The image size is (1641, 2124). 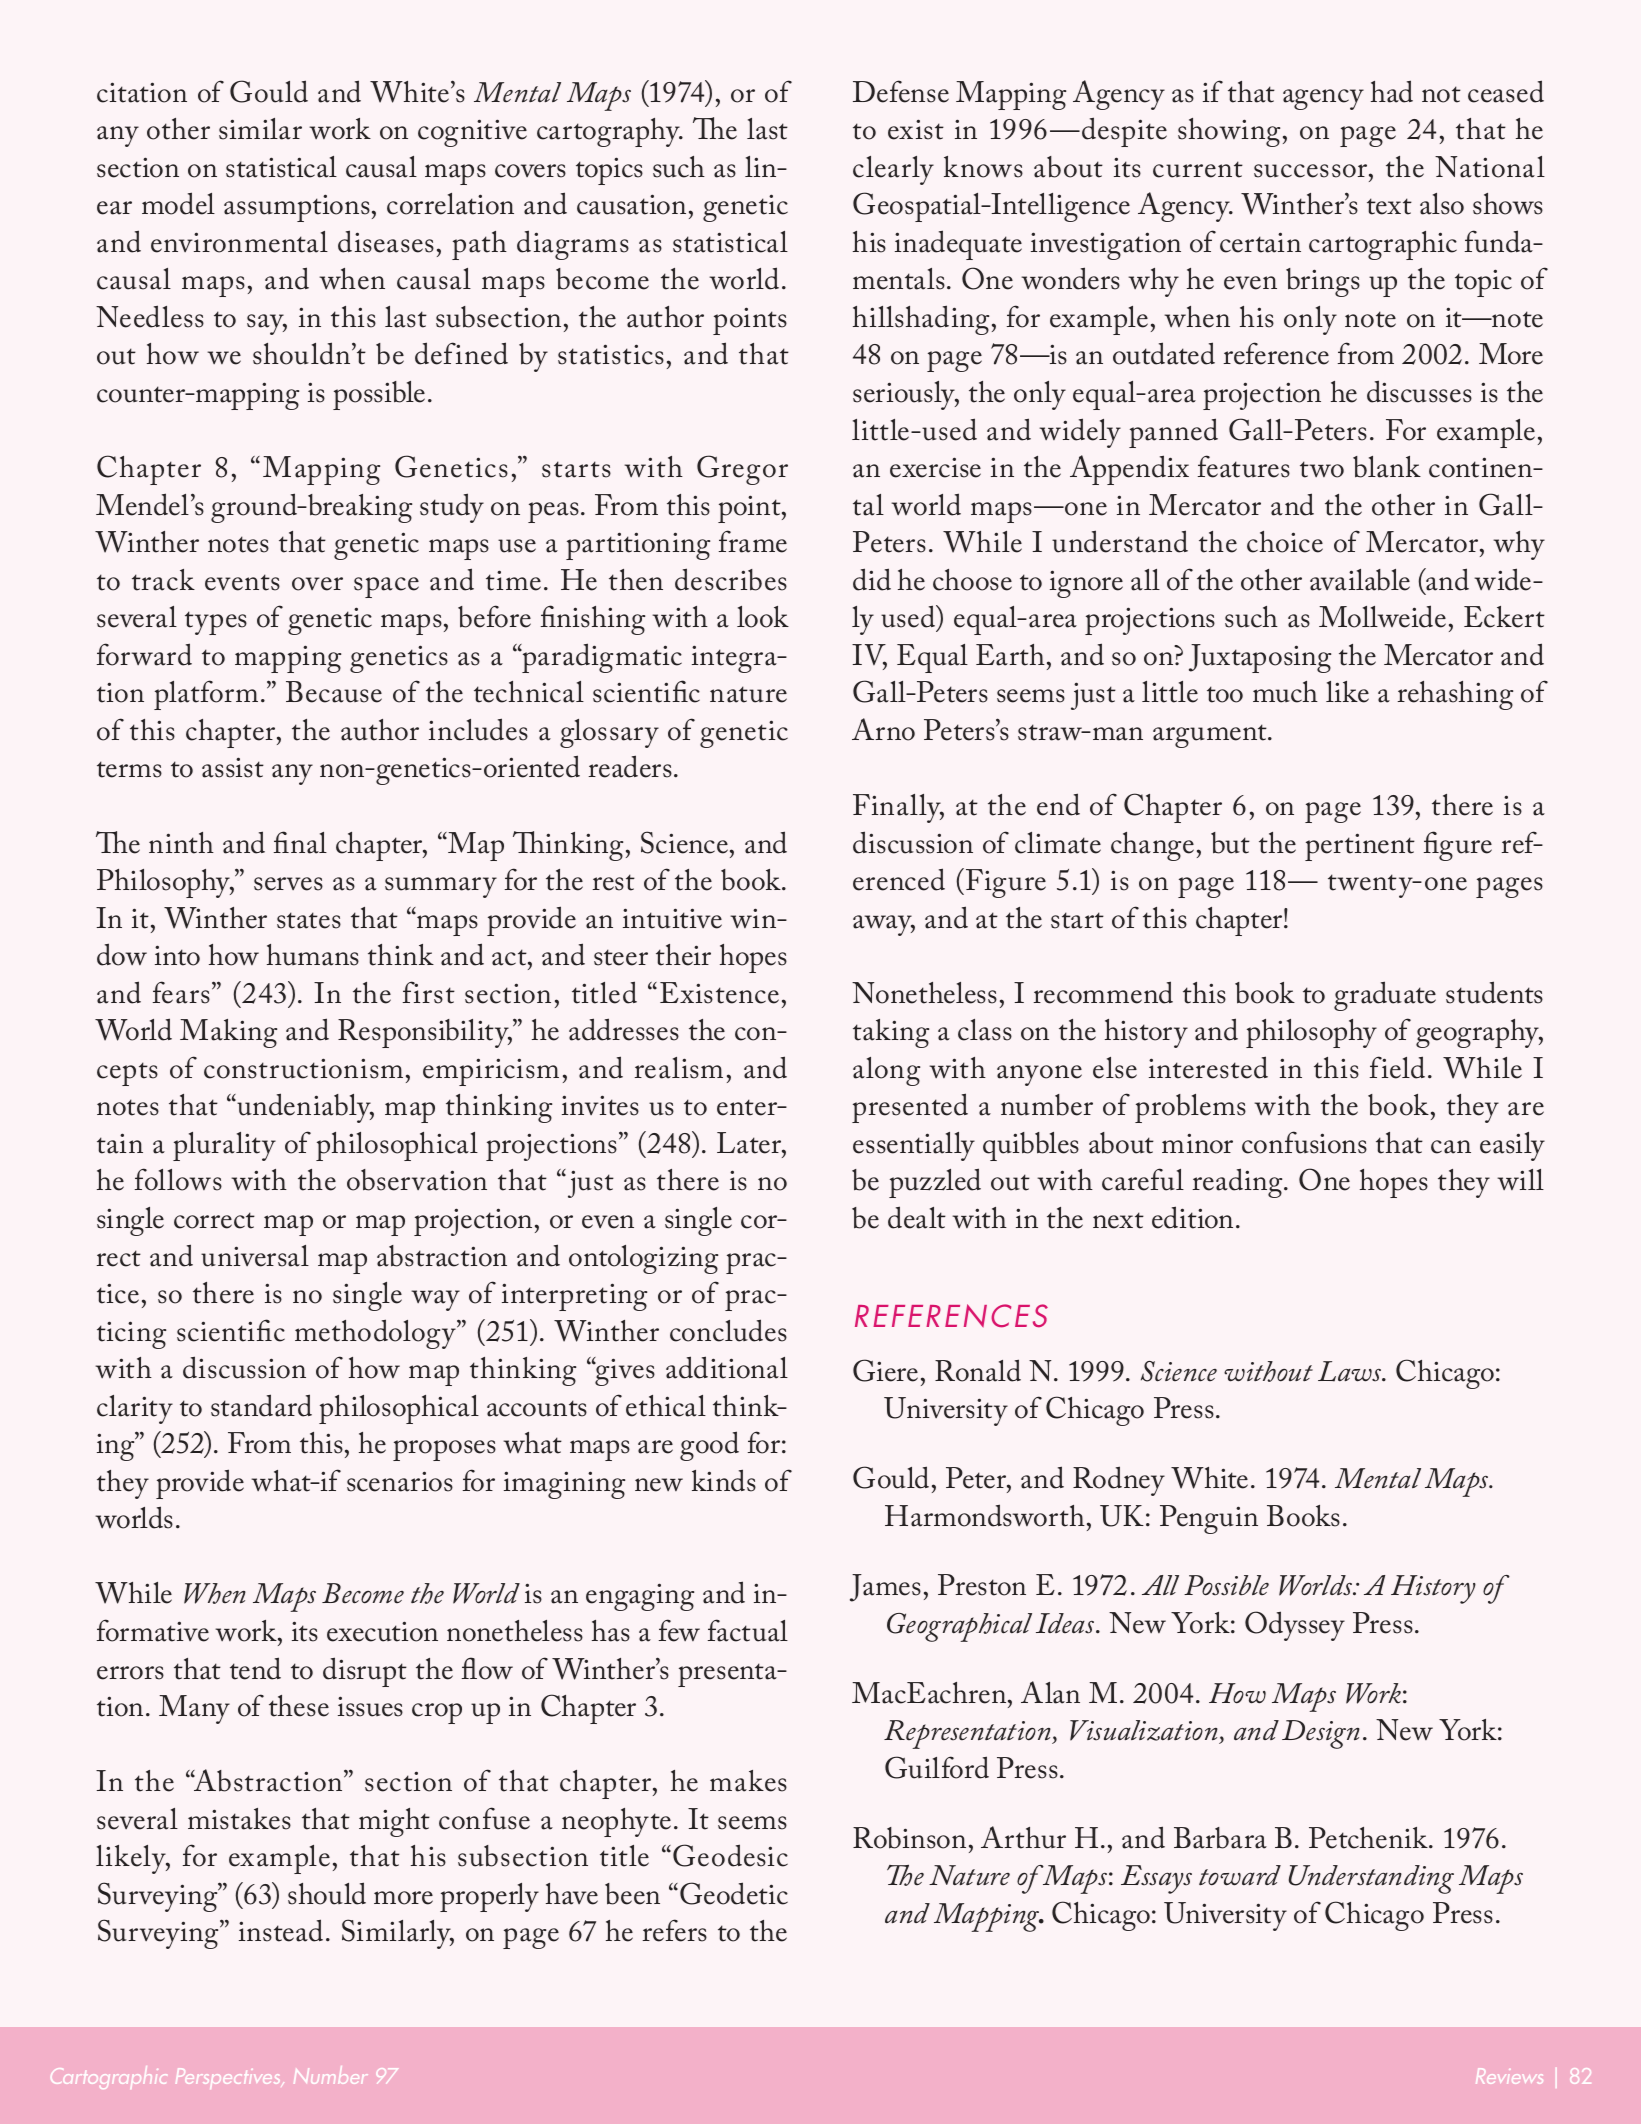 What do you see at coordinates (1360, 580) in the screenshot?
I see `available` at bounding box center [1360, 580].
